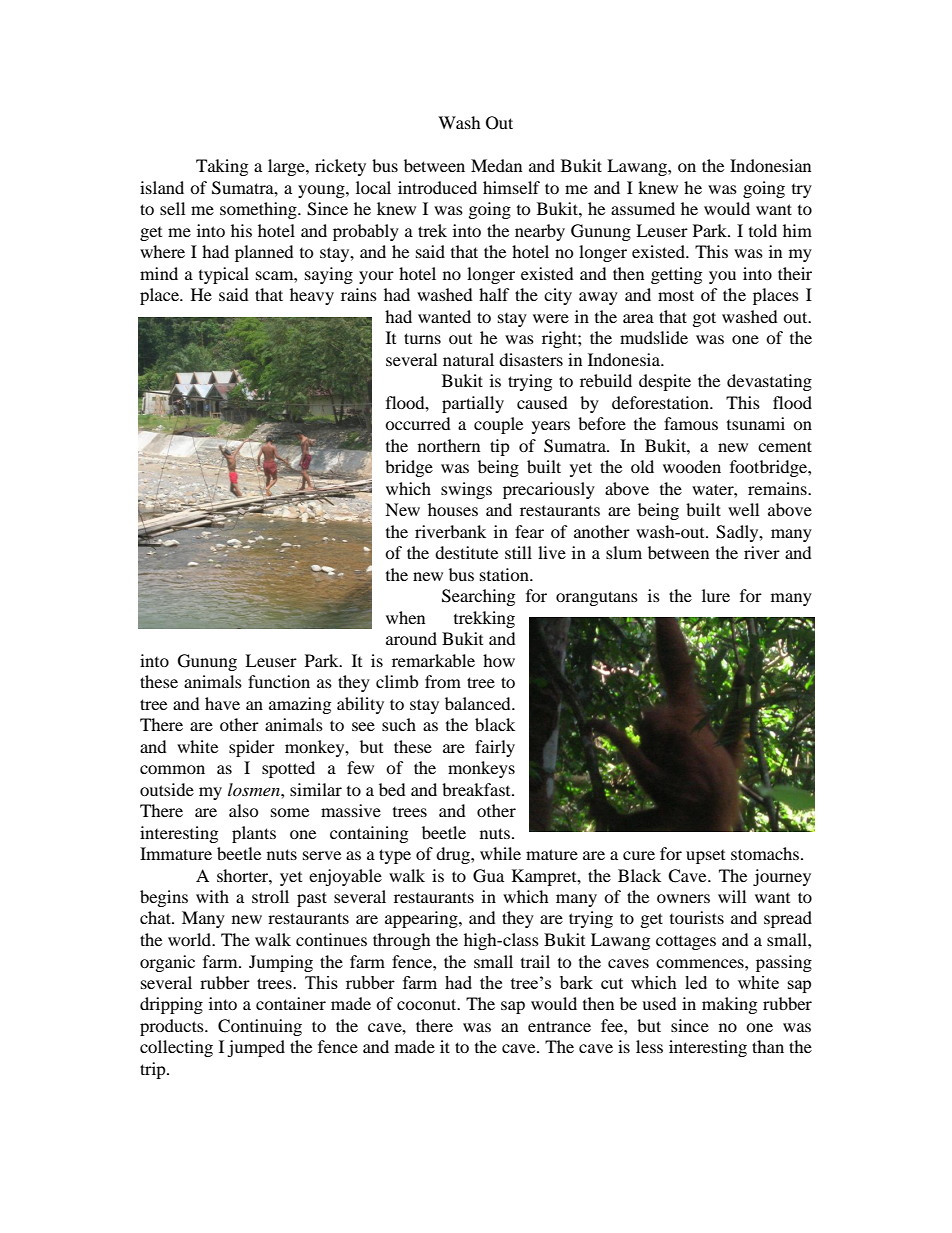 The height and width of the screenshot is (1233, 952). Describe the element at coordinates (473, 404) in the screenshot. I see `partially` at that location.
